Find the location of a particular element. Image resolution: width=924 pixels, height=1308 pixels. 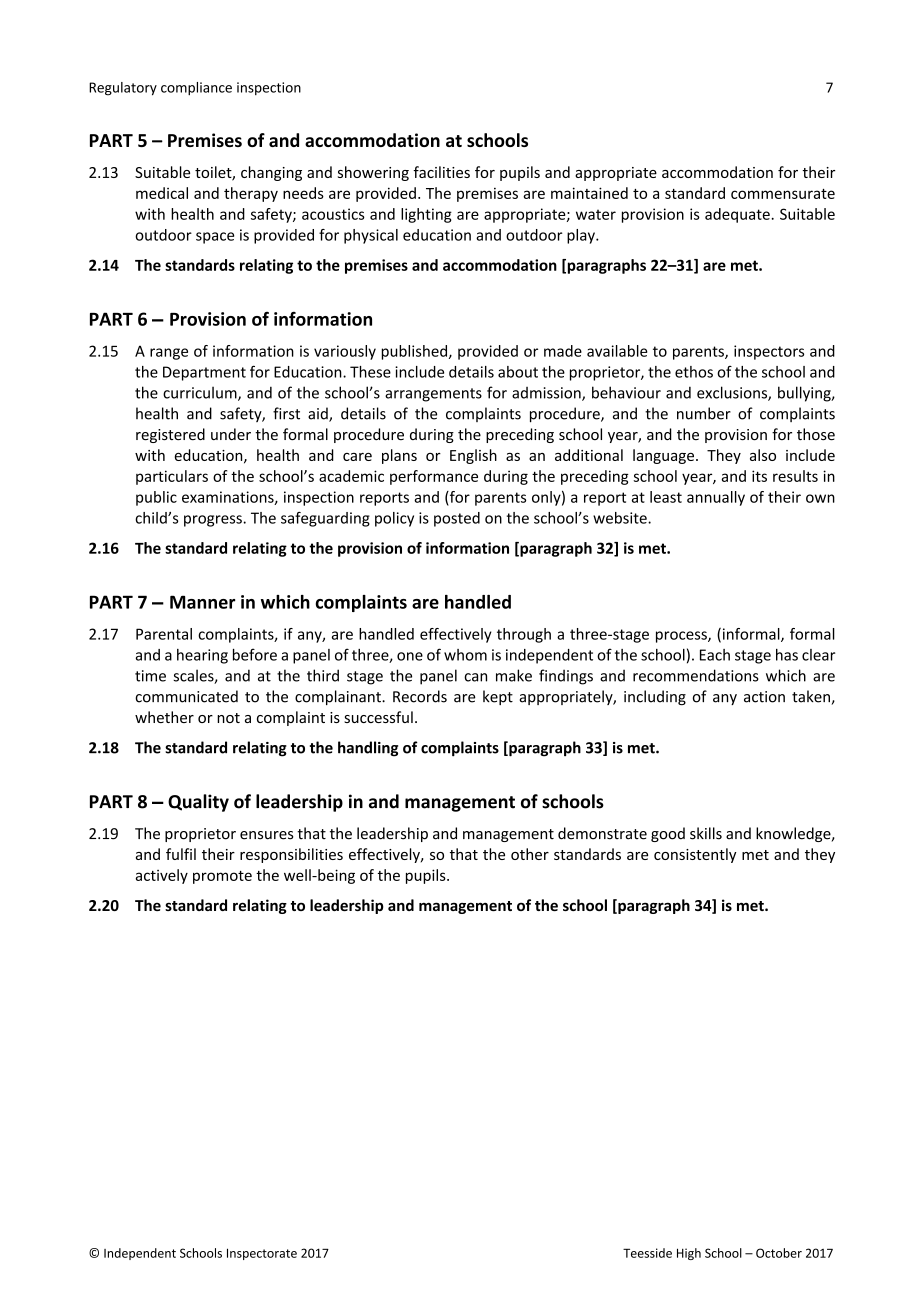

fulfil is located at coordinates (181, 854).
